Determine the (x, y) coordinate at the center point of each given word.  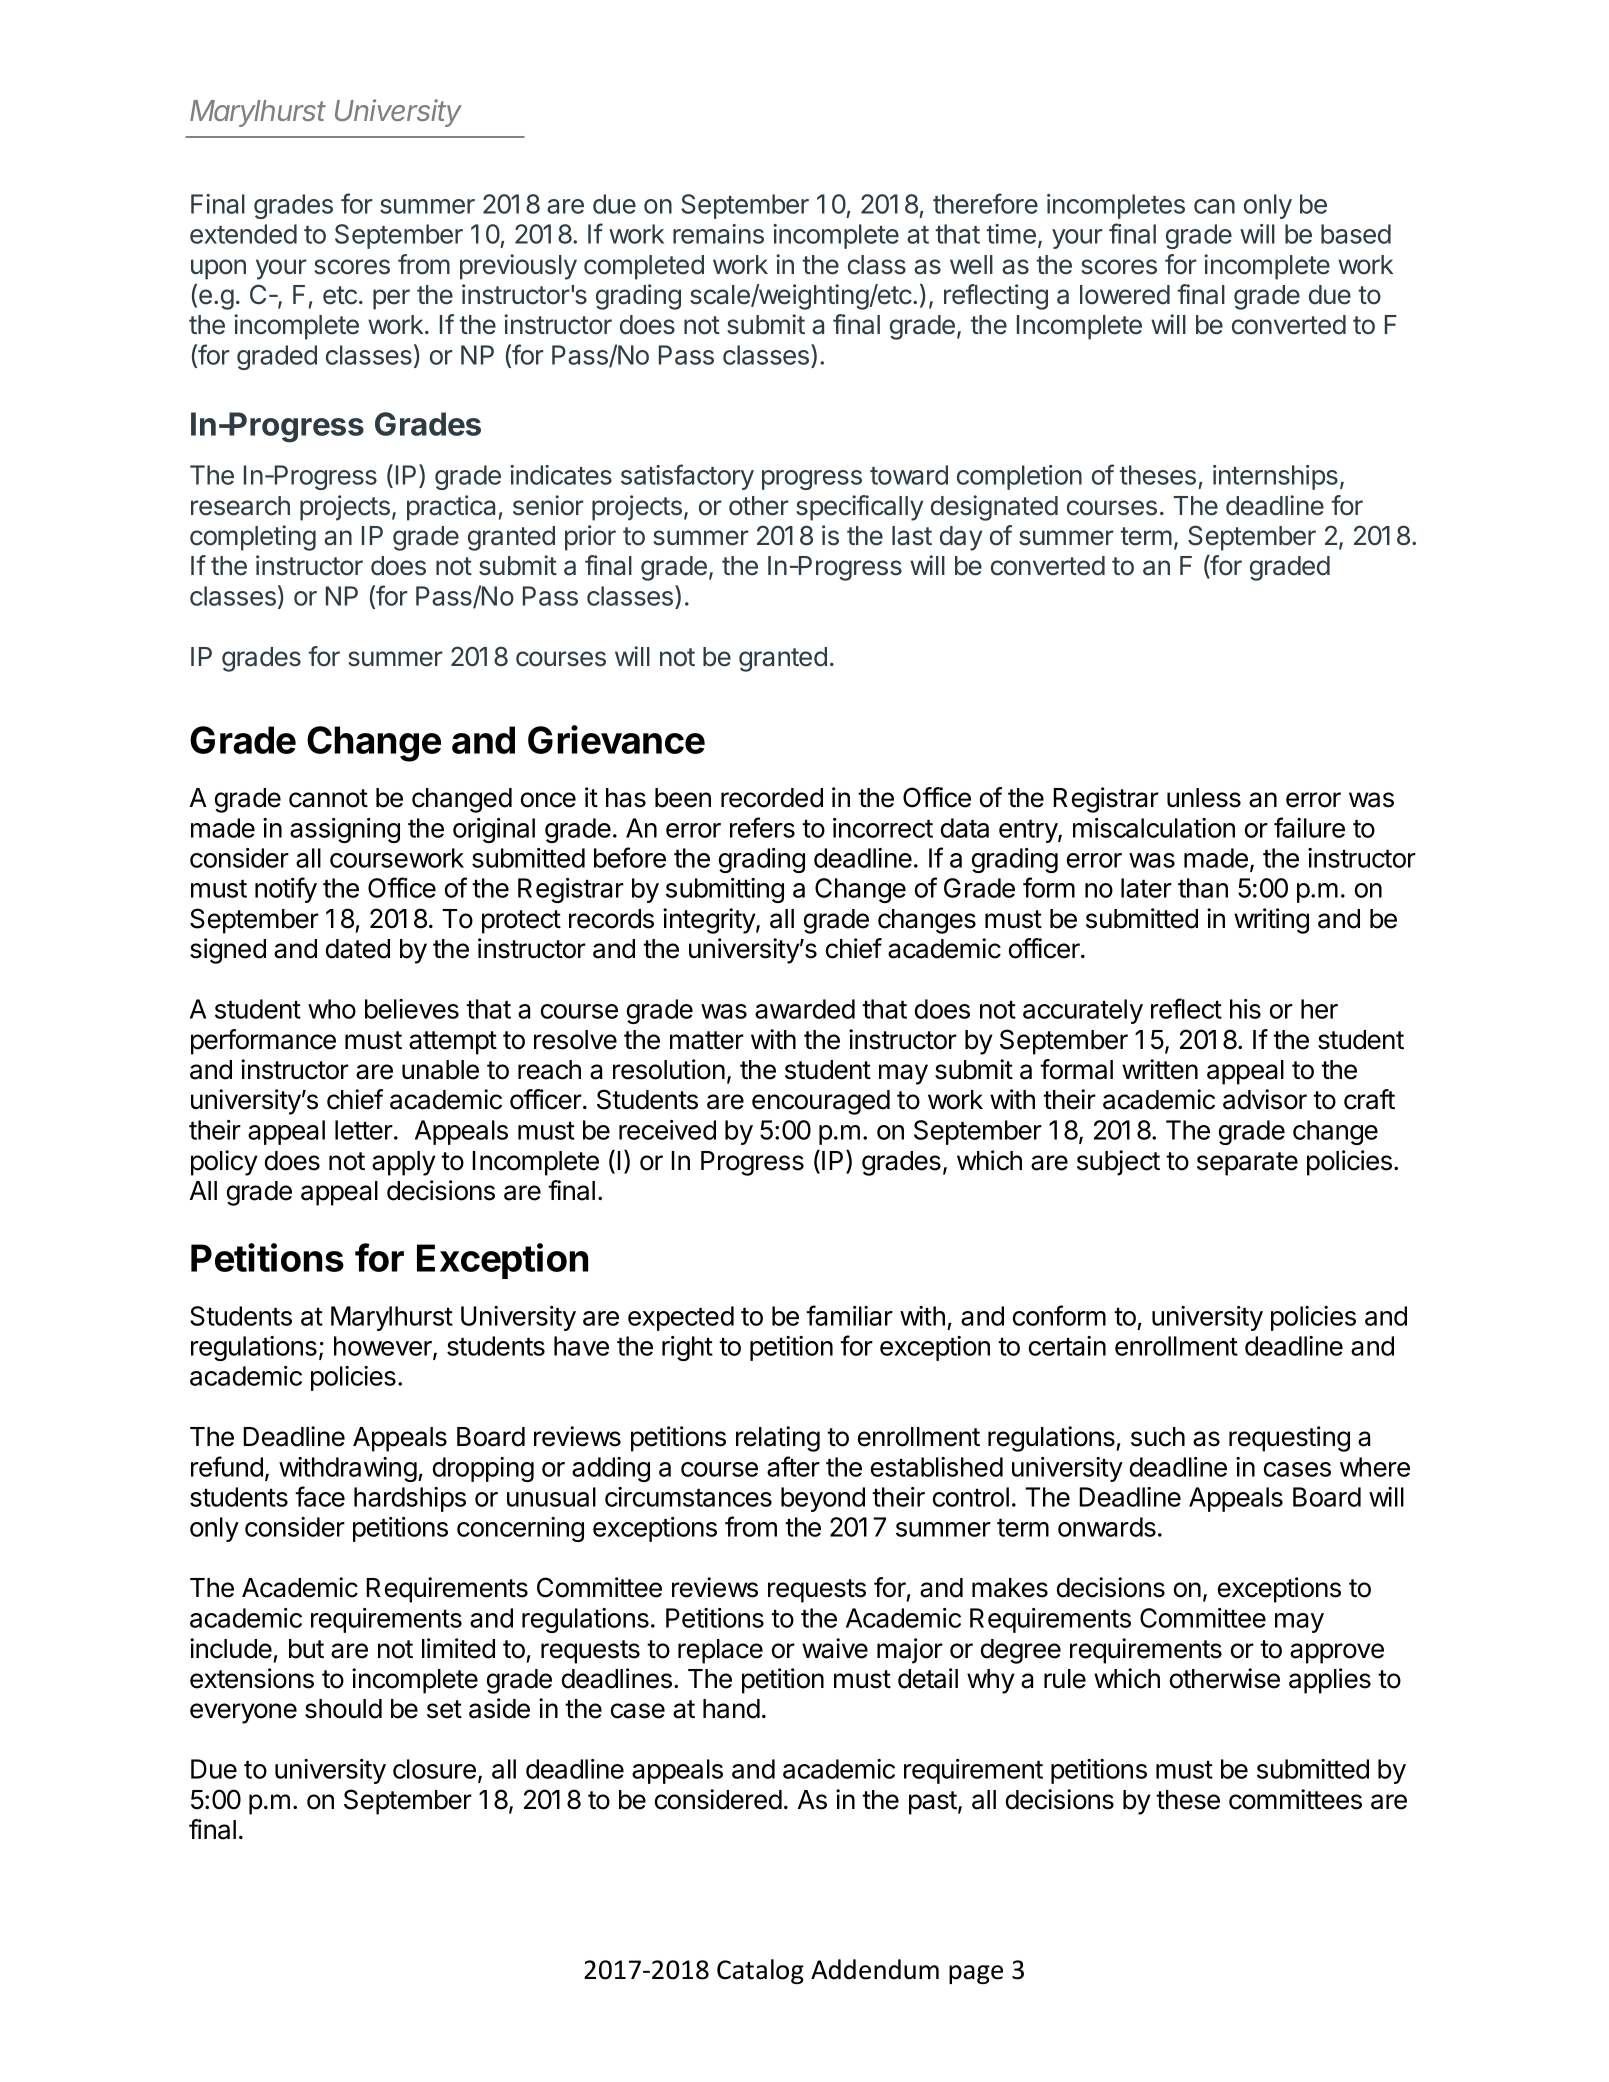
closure (434, 1769)
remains (718, 234)
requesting (1289, 1439)
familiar (849, 1315)
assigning (345, 830)
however (384, 1347)
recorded (772, 798)
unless (1204, 798)
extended (243, 234)
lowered (1125, 295)
